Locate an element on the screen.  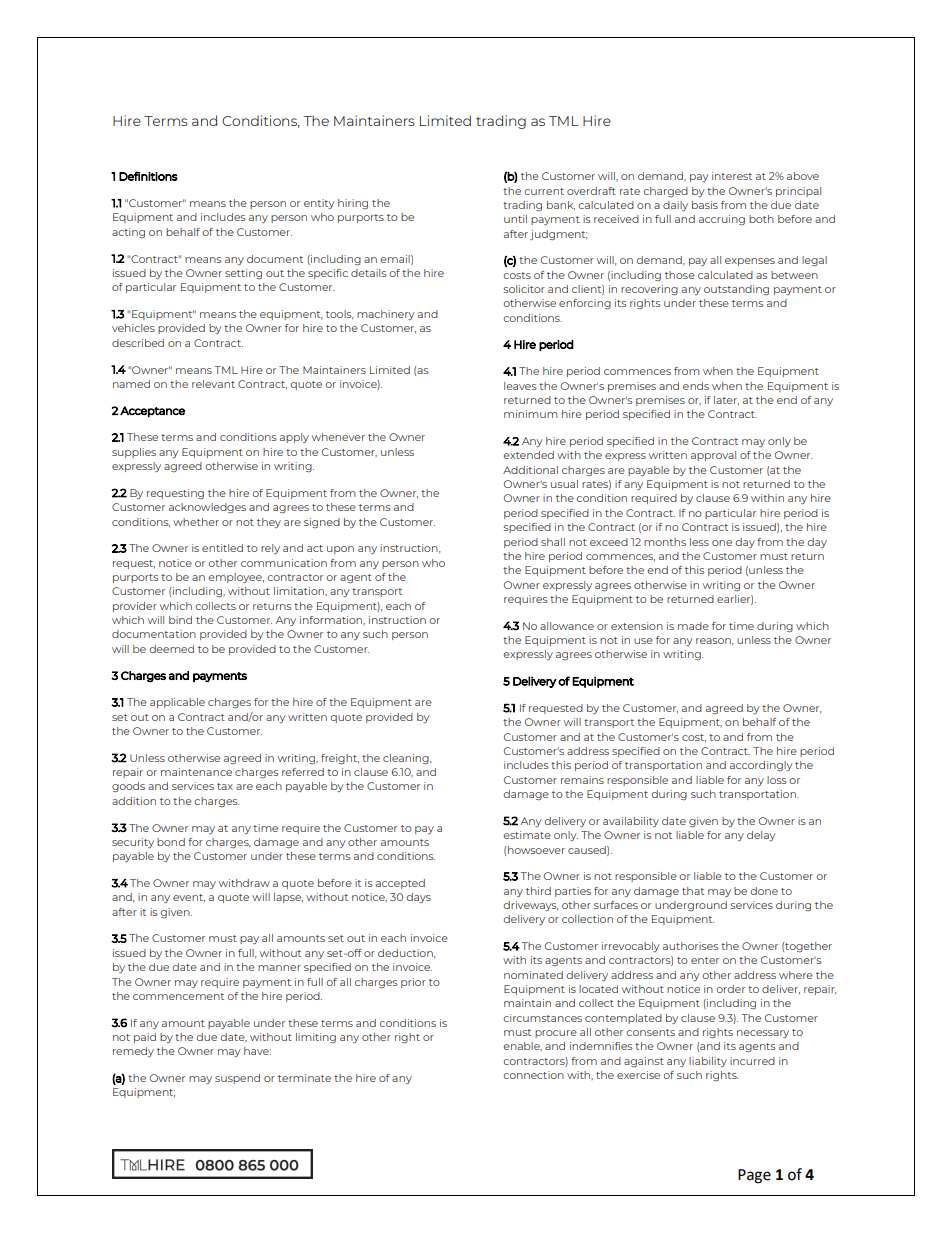
suspend is located at coordinates (237, 1079).
